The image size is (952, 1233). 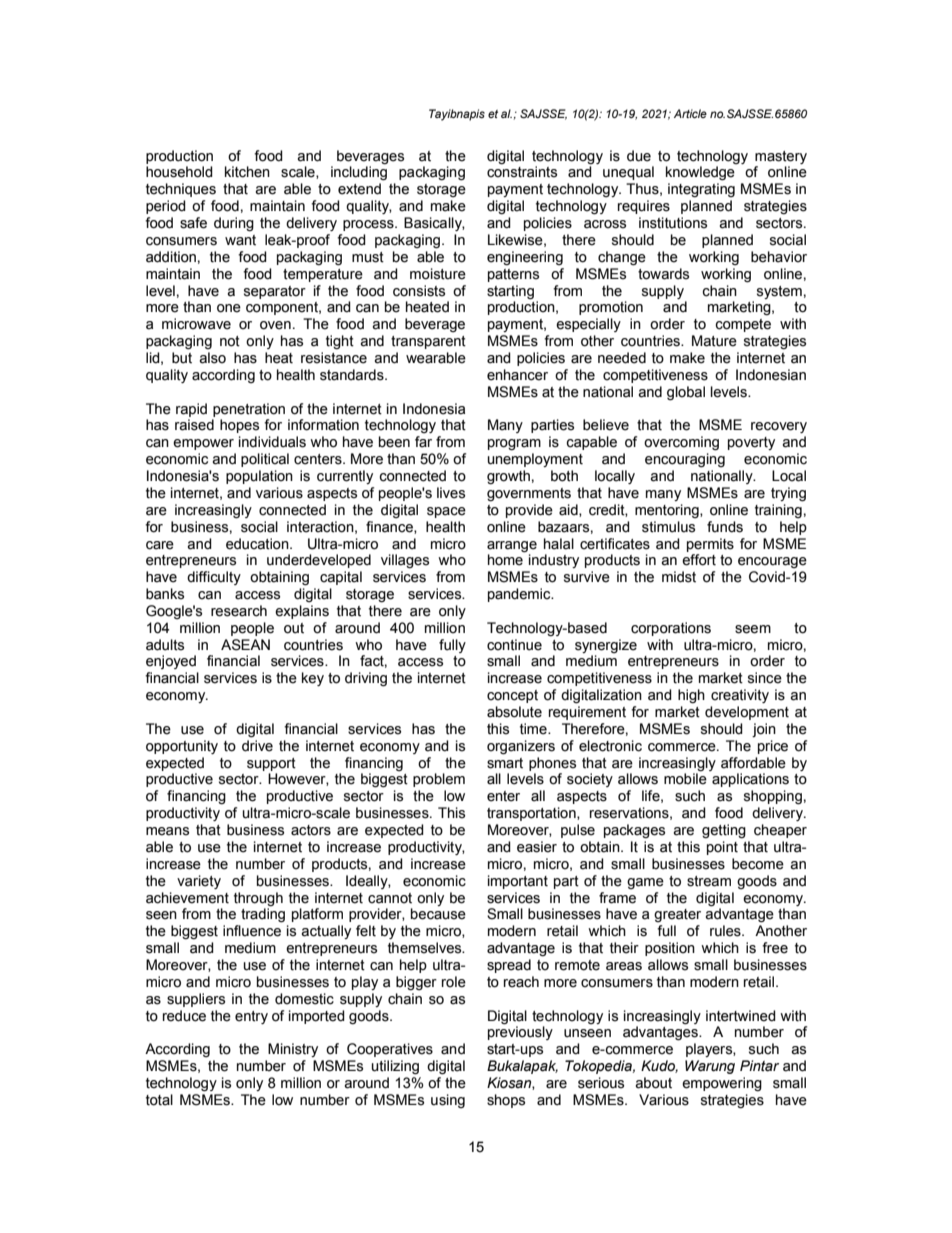 I want to click on constraints, so click(x=522, y=172).
